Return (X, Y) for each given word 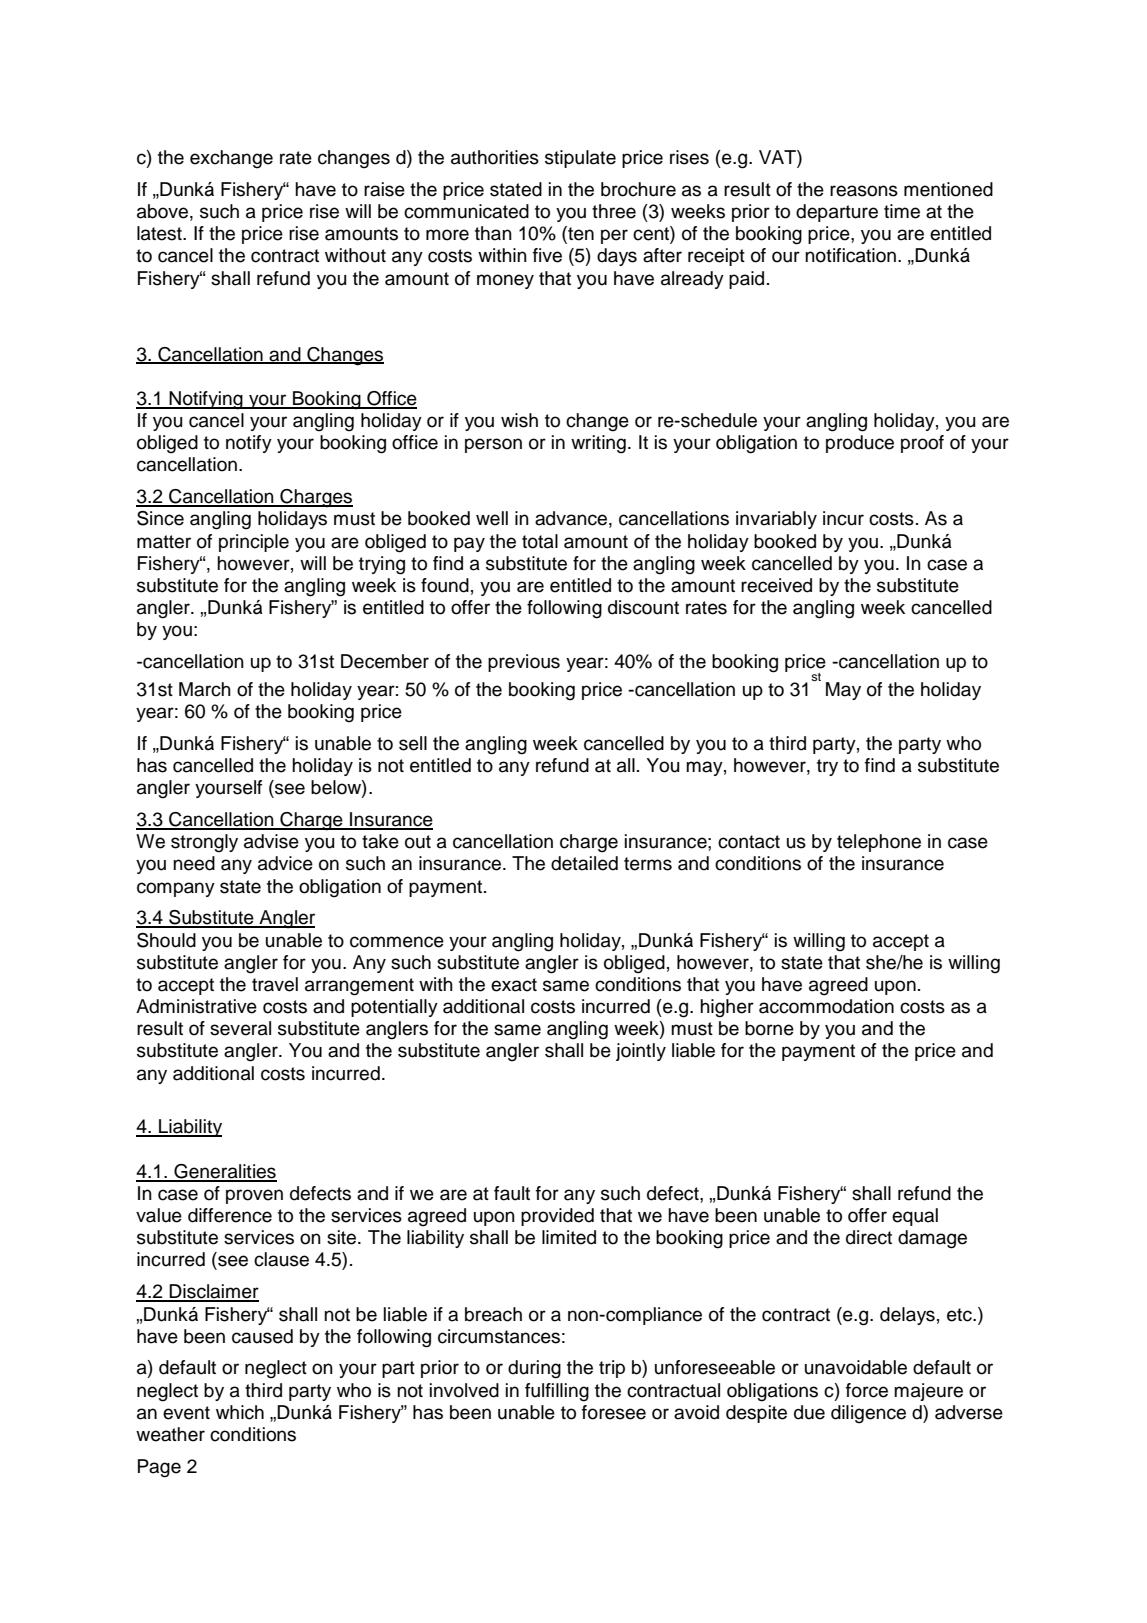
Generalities (224, 1172)
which (240, 1412)
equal (915, 1217)
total (540, 541)
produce (860, 444)
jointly (641, 1052)
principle (254, 543)
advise (271, 841)
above (162, 211)
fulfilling (557, 1392)
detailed (584, 863)
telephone (879, 843)
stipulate (580, 159)
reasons (864, 191)
